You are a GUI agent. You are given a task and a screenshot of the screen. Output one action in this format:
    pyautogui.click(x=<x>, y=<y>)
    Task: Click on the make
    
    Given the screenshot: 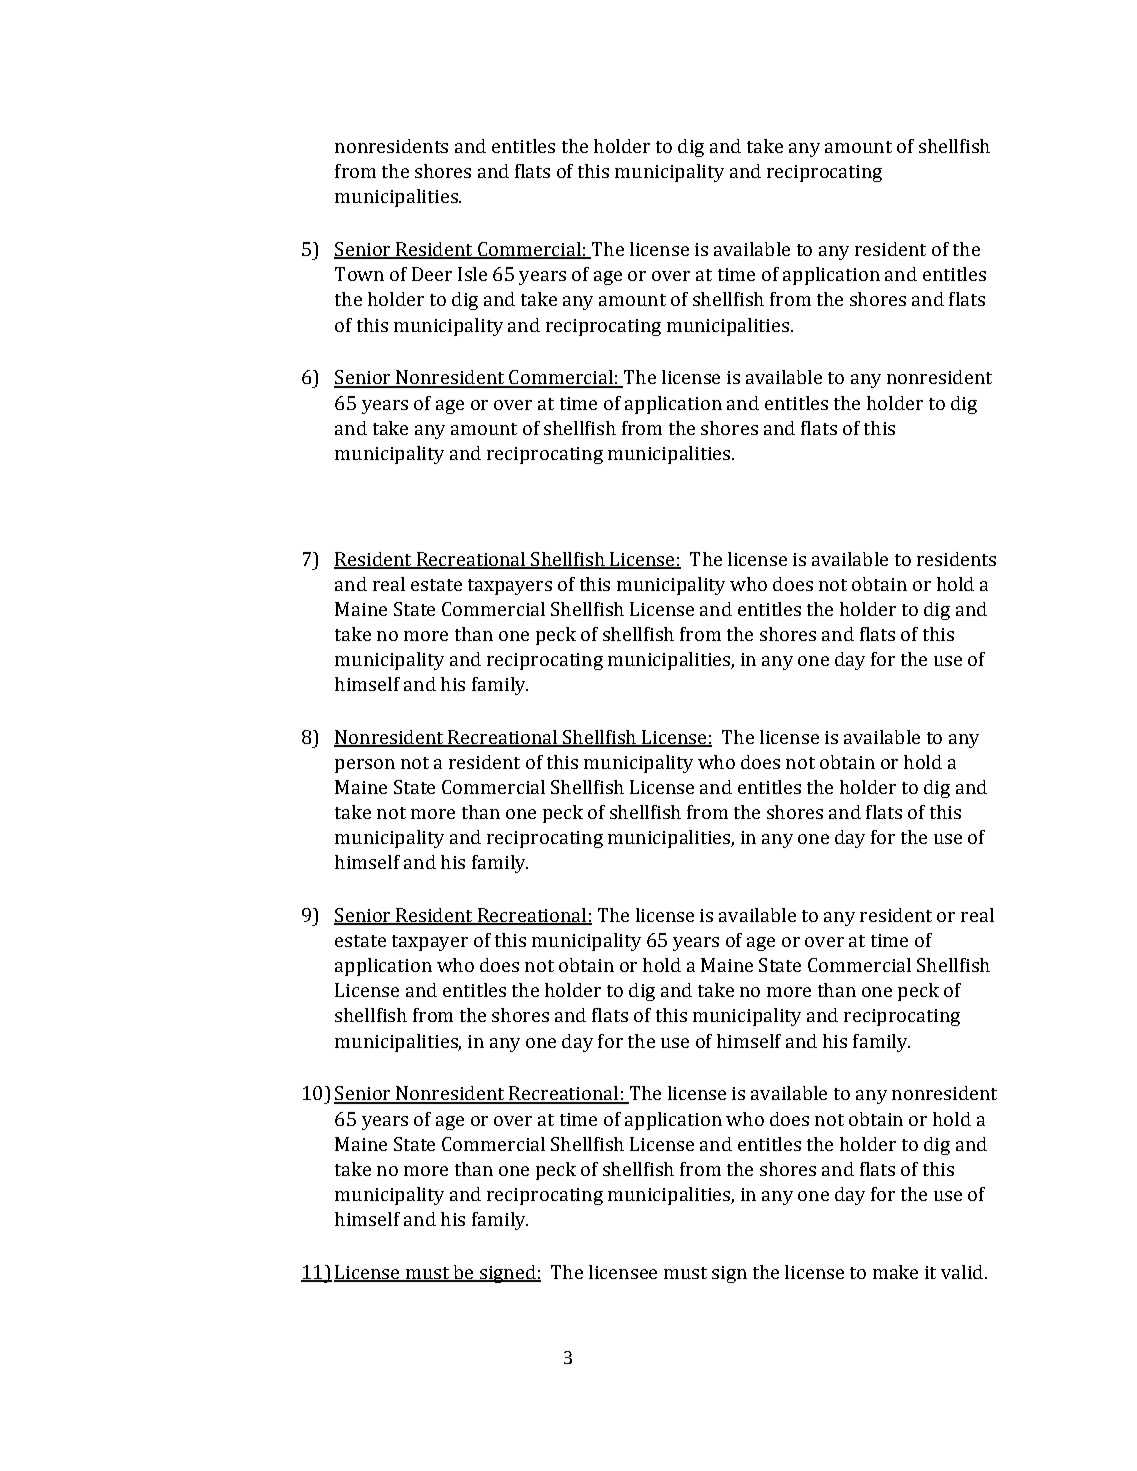 What is the action you would take?
    pyautogui.click(x=895, y=1272)
